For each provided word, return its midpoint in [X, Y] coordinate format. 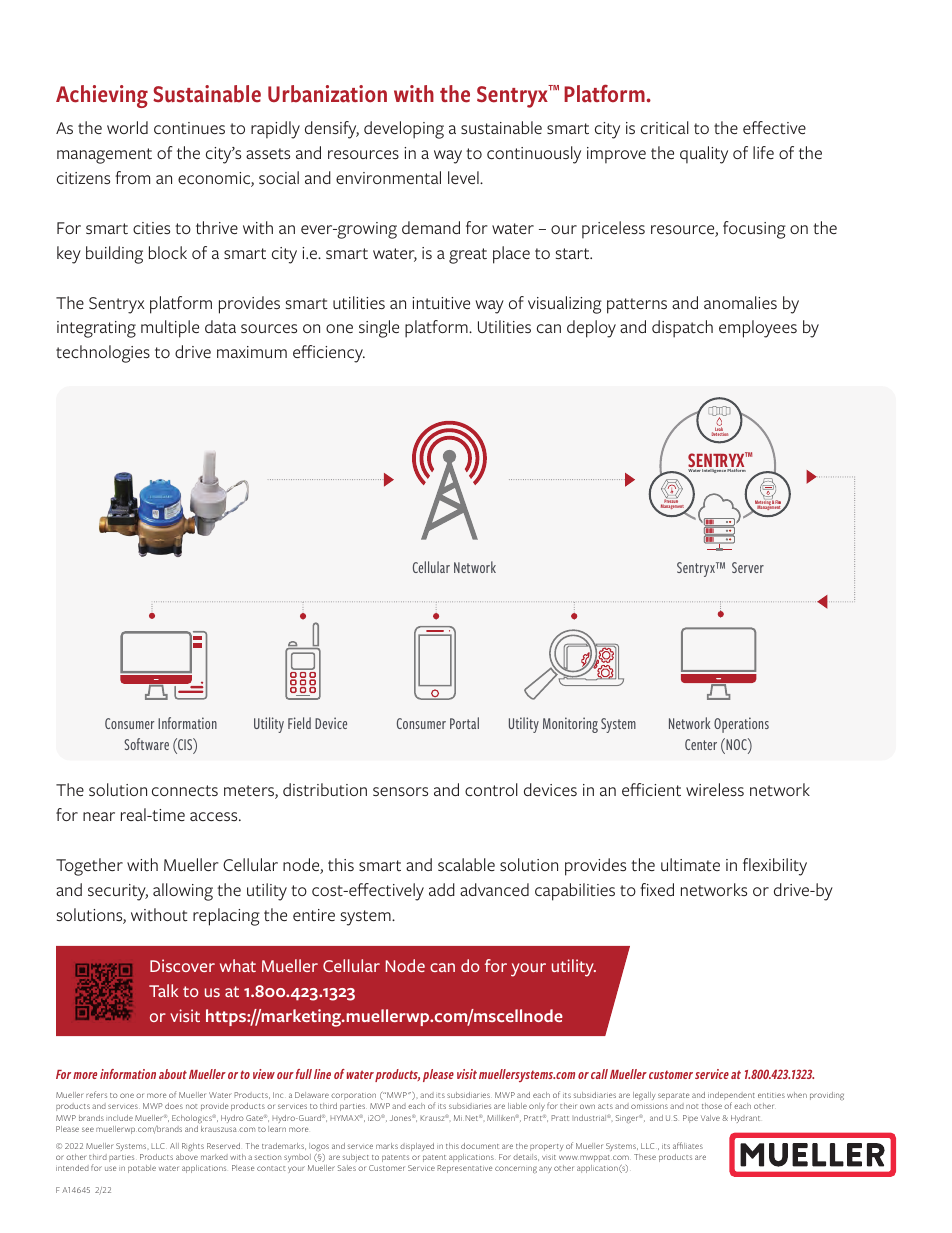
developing [404, 130]
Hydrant [745, 1119]
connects [185, 790]
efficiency [329, 354]
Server [748, 567]
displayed [417, 1147]
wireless [715, 789]
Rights [193, 1147]
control [491, 789]
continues [189, 128]
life [763, 152]
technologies [103, 354]
